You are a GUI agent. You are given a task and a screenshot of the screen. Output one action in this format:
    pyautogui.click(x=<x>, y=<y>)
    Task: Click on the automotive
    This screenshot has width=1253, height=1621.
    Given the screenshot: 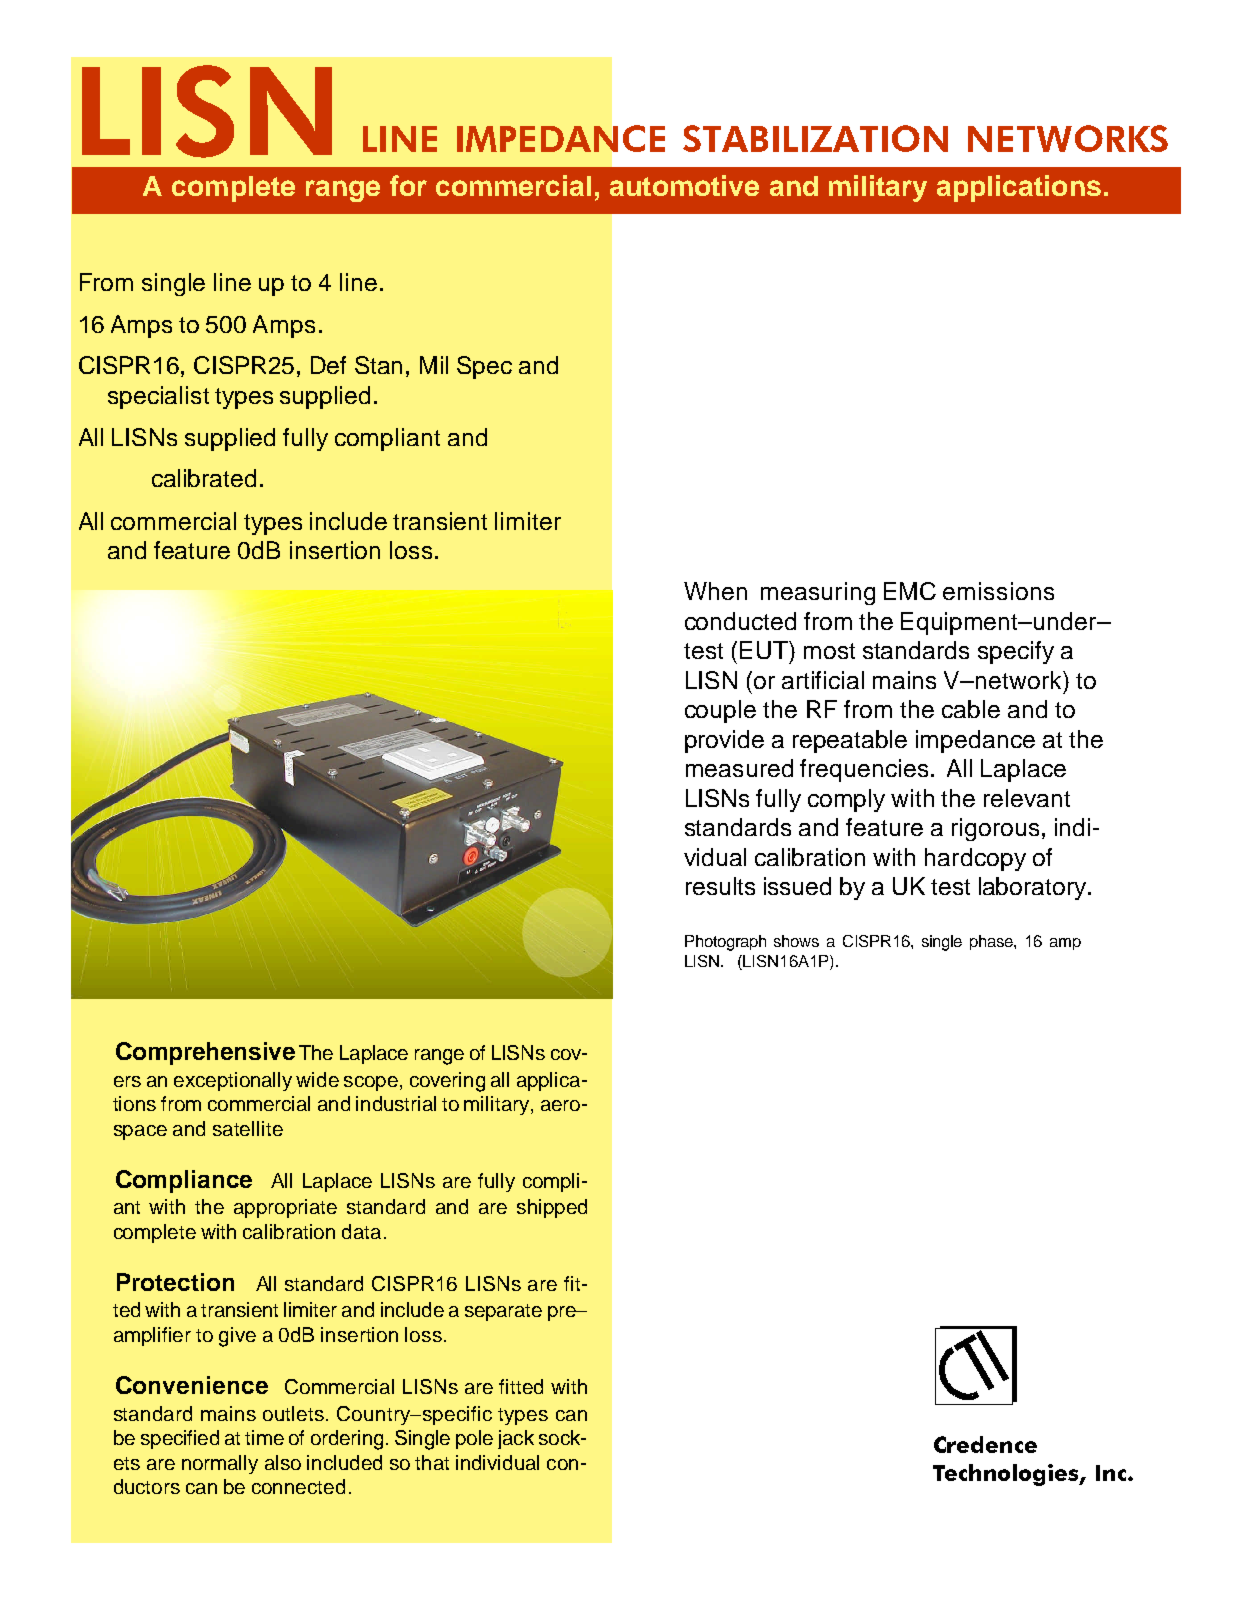 What is the action you would take?
    pyautogui.click(x=684, y=185)
